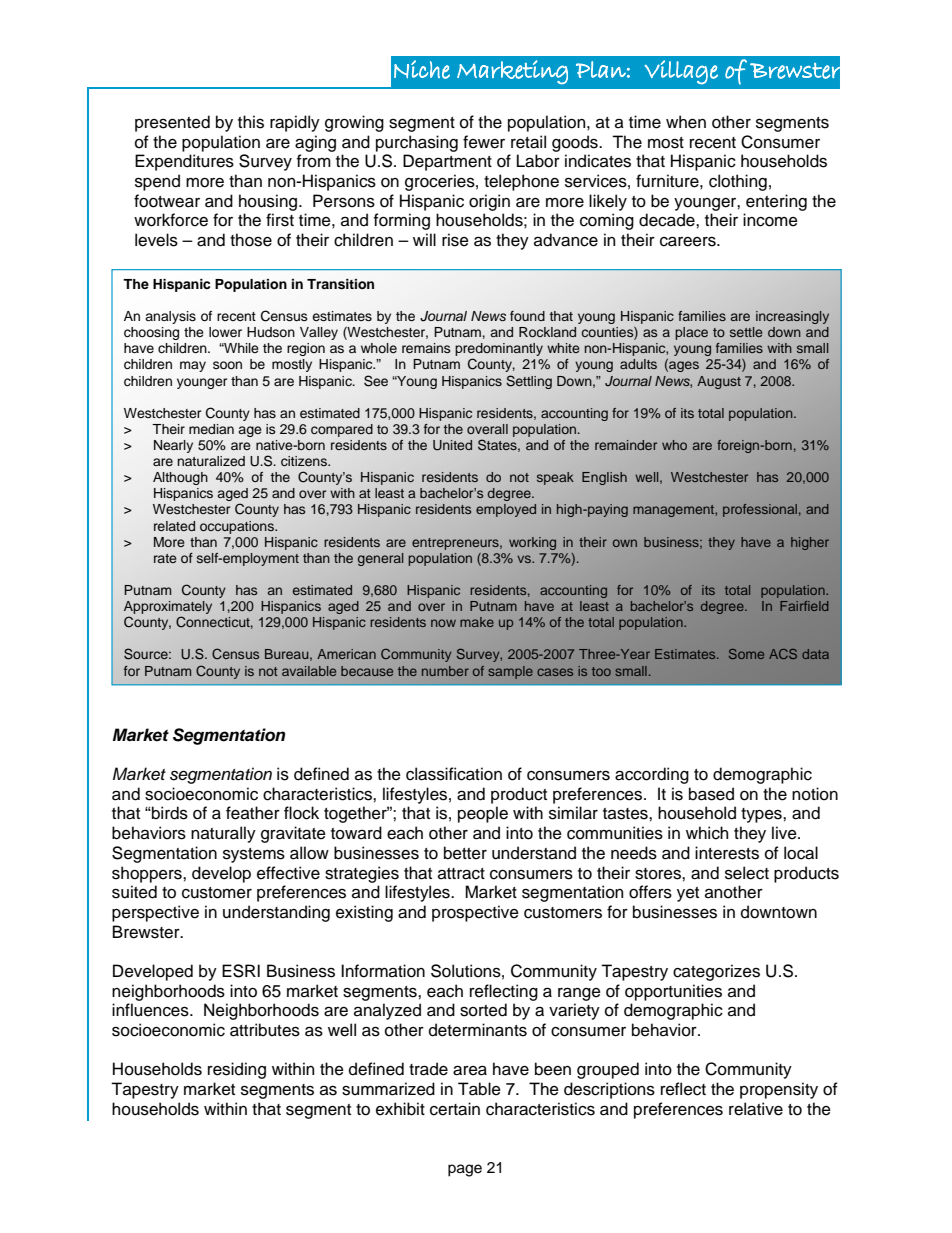 This document has width=952, height=1233. Describe the element at coordinates (251, 122) in the document. I see `this` at that location.
